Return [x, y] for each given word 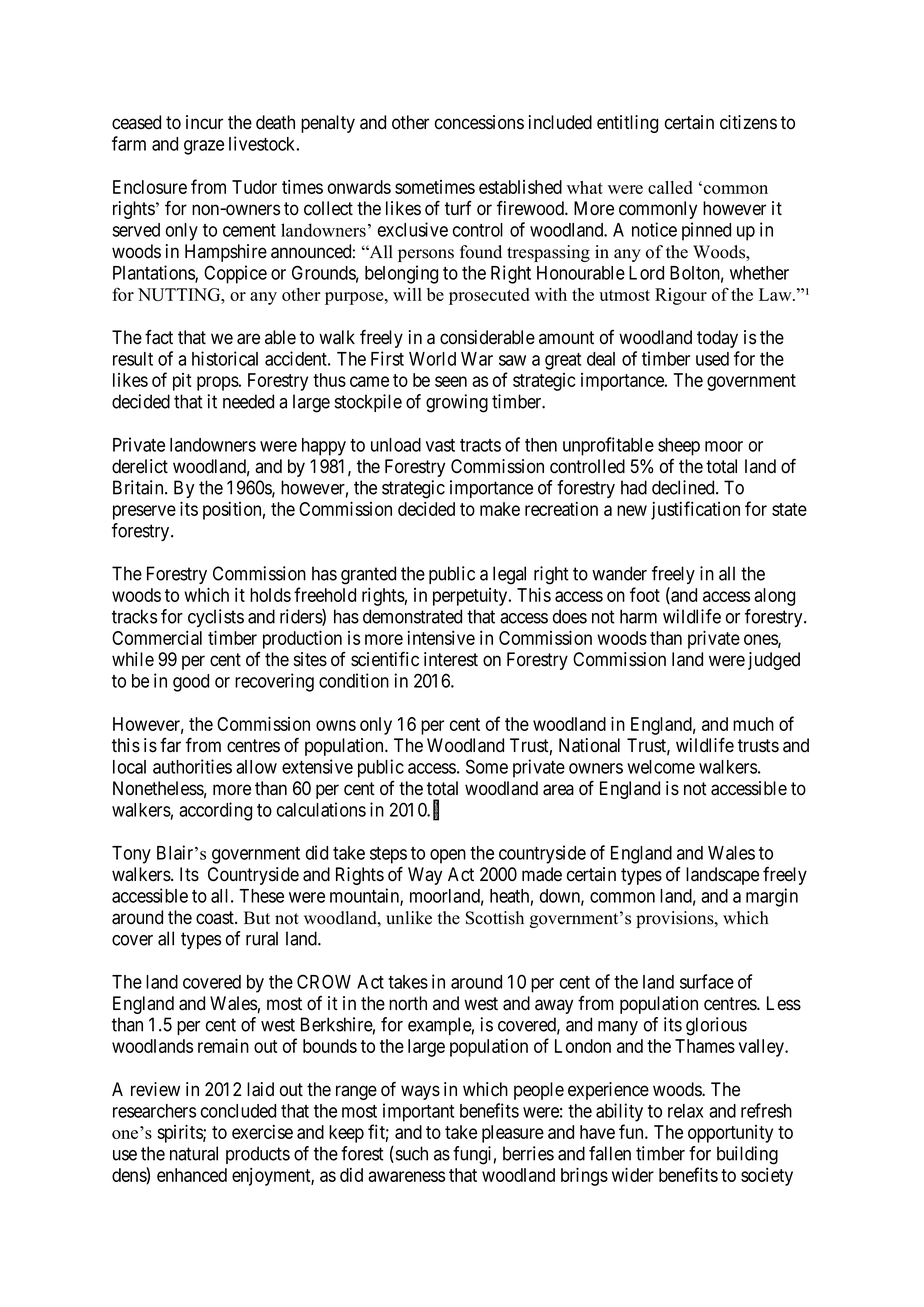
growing [457, 403]
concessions [479, 122]
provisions [676, 919]
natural [194, 1153]
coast [216, 918]
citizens [748, 122]
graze [204, 147]
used [712, 359]
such [410, 1154]
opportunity [730, 1134]
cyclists [216, 618]
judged [774, 661]
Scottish [495, 918]
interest [451, 659]
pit [182, 382]
